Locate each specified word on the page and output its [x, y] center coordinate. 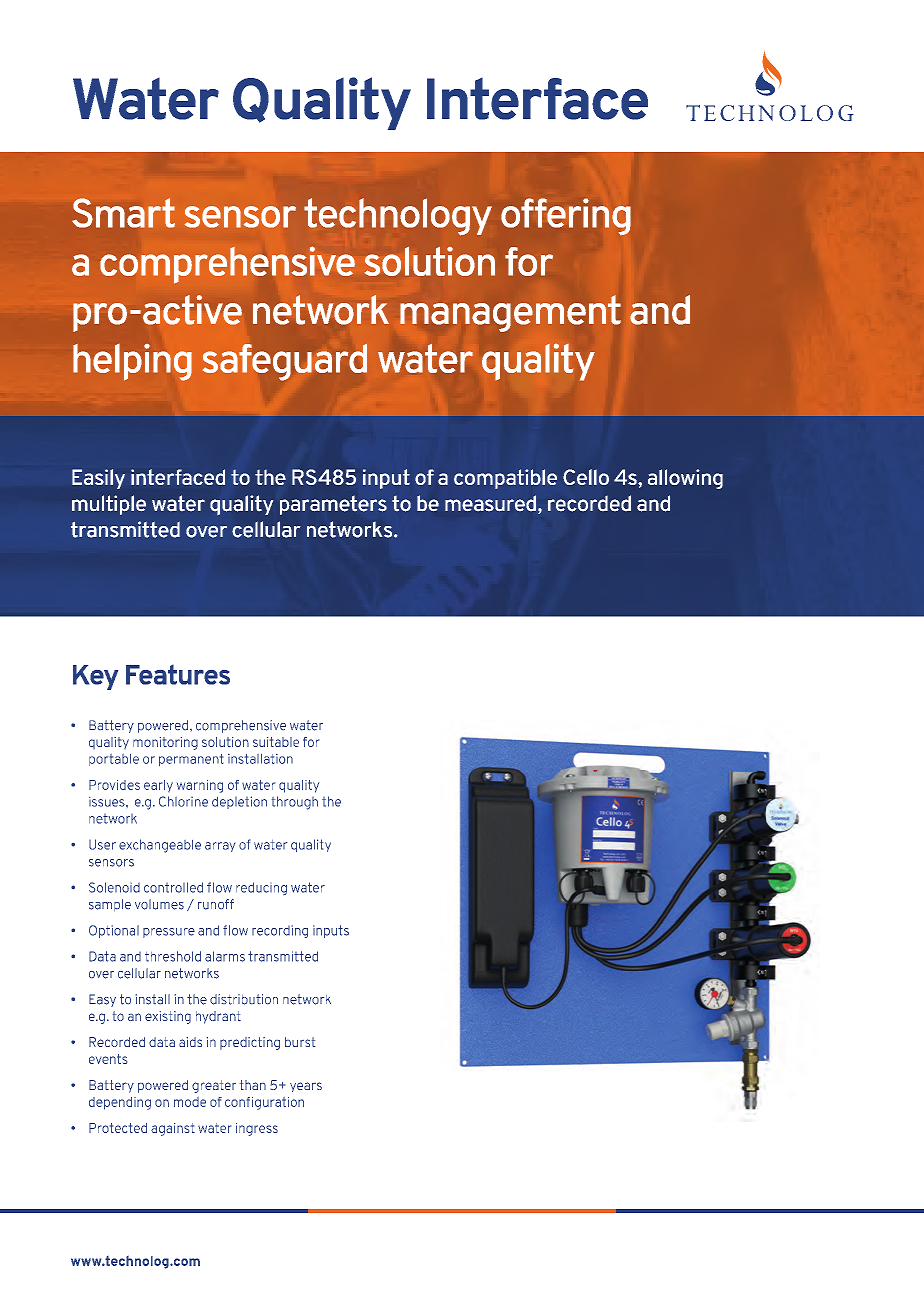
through [295, 803]
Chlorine [183, 801]
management [510, 313]
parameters [333, 505]
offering [566, 217]
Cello [586, 477]
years [306, 1087]
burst [300, 1042]
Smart [123, 213]
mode [190, 1102]
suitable [276, 742]
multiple [109, 505]
